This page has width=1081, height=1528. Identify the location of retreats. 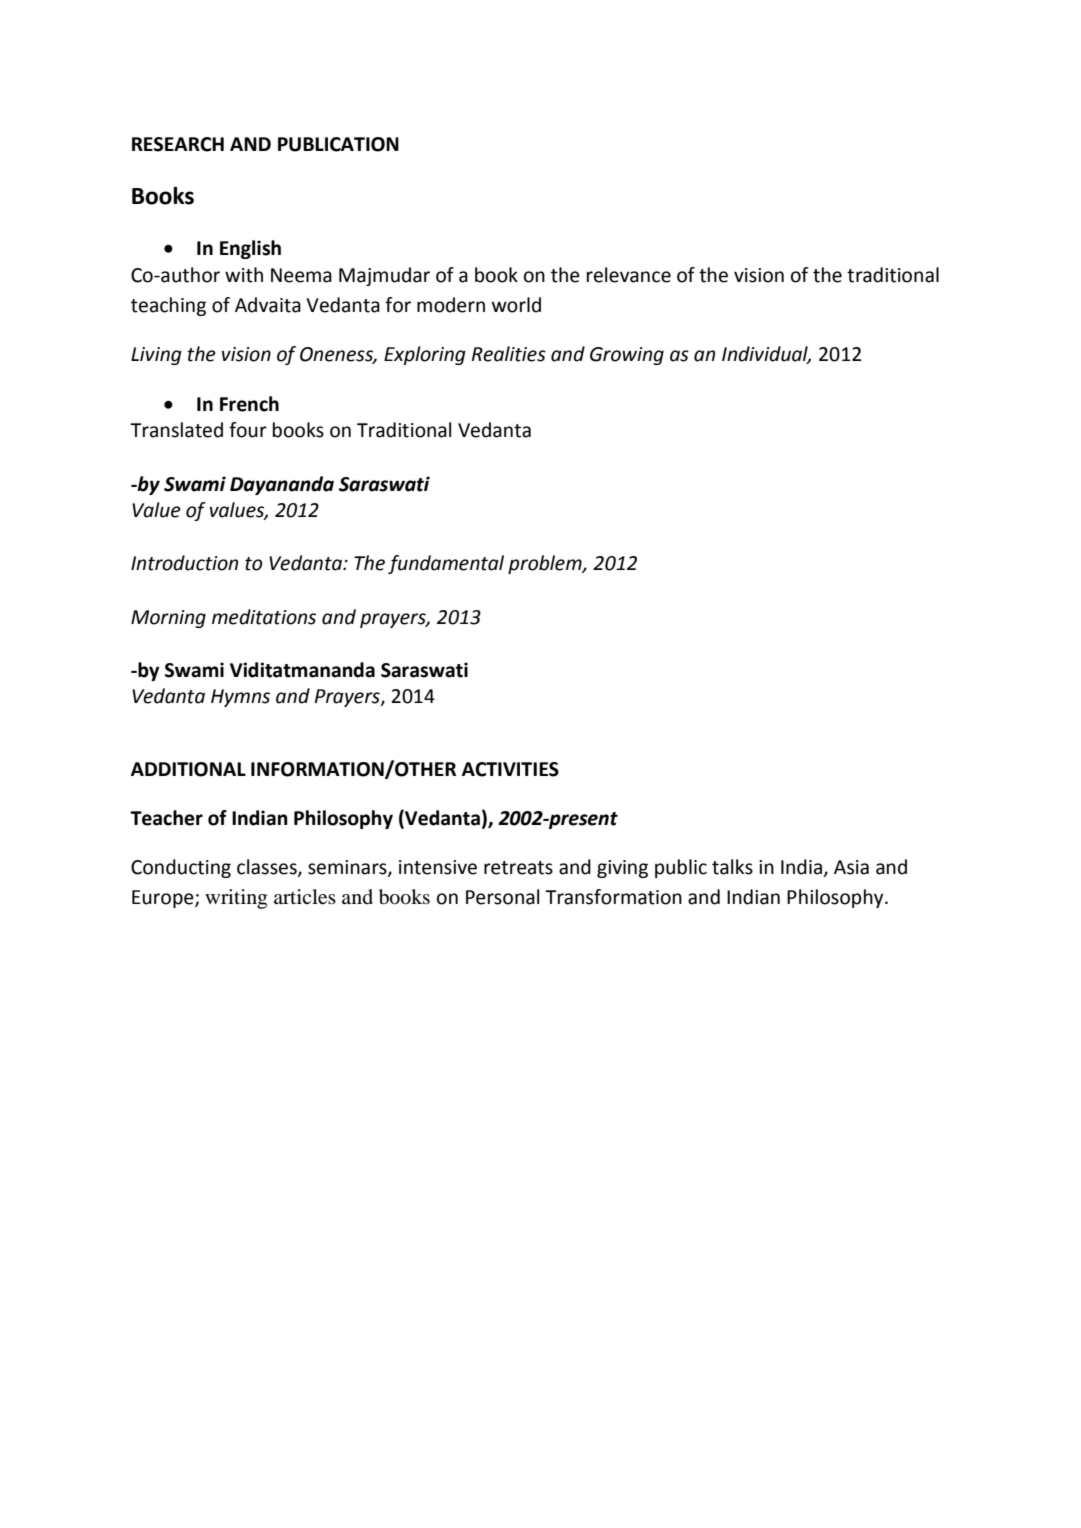
(518, 868).
